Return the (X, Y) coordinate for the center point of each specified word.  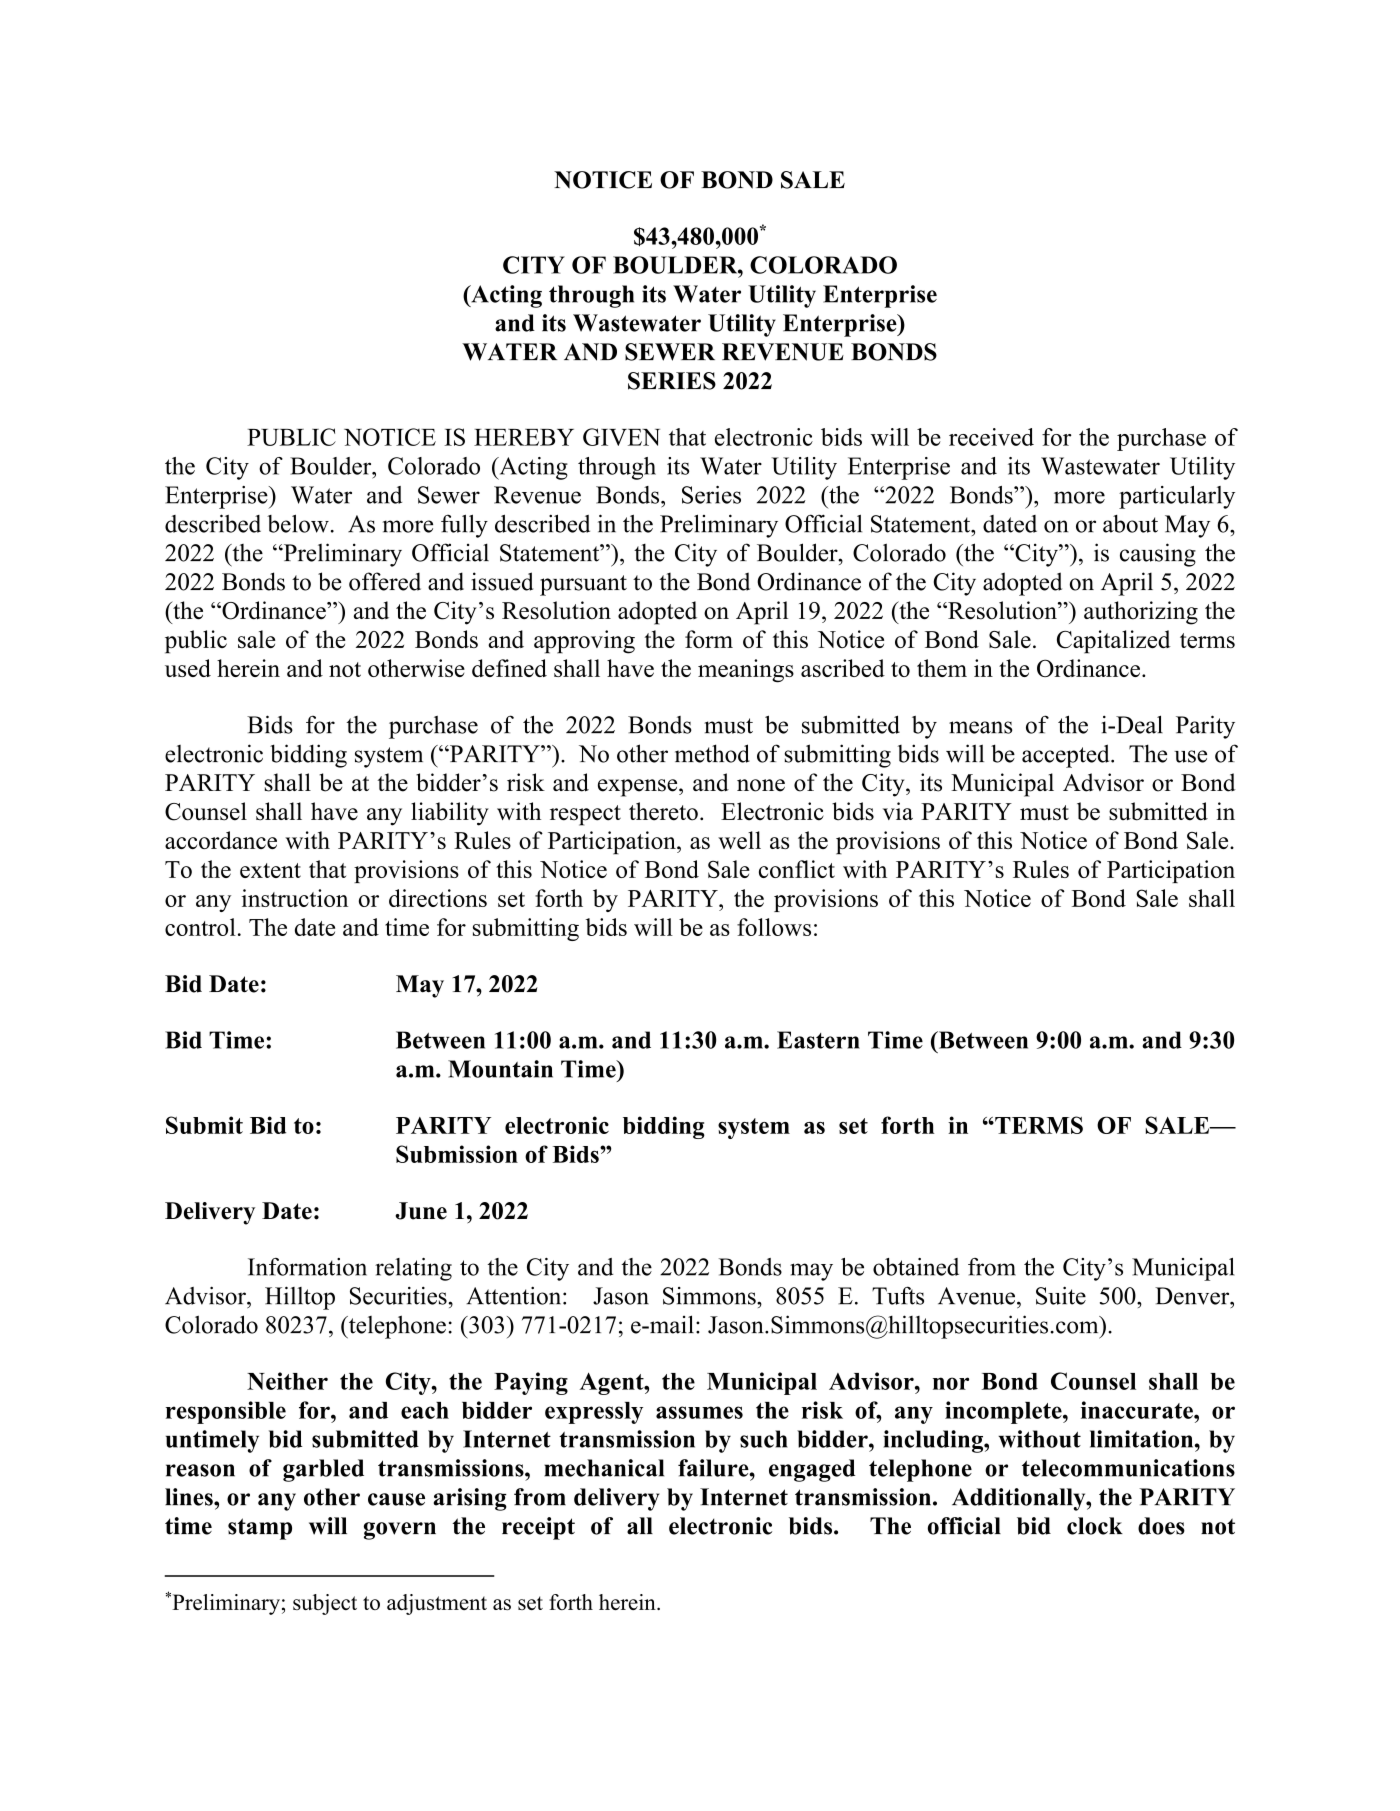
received (991, 437)
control (200, 927)
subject (325, 1604)
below (298, 523)
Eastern (818, 1040)
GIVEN (621, 437)
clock (1095, 1526)
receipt (538, 1528)
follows (774, 927)
